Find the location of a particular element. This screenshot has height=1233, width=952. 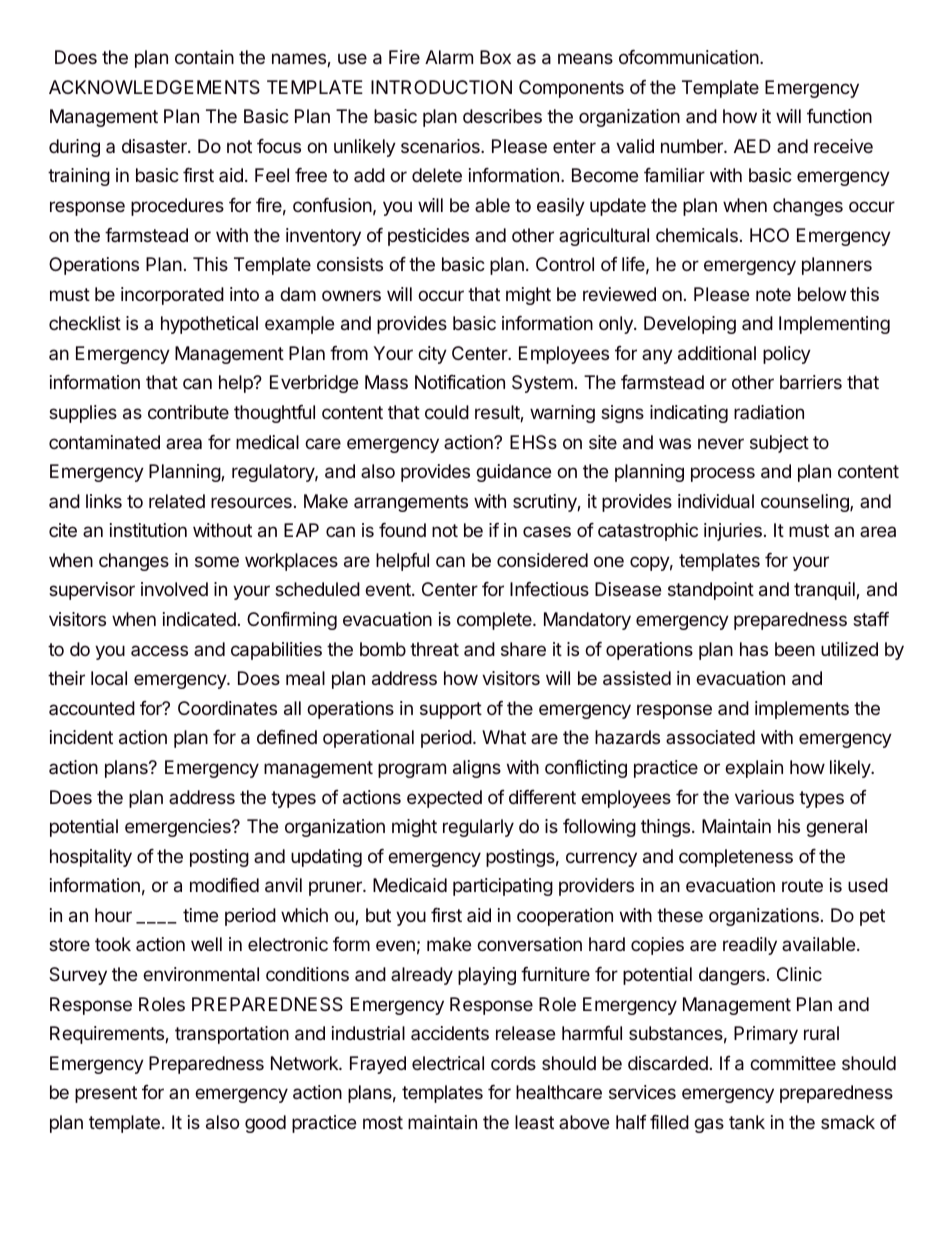

function is located at coordinates (839, 116).
